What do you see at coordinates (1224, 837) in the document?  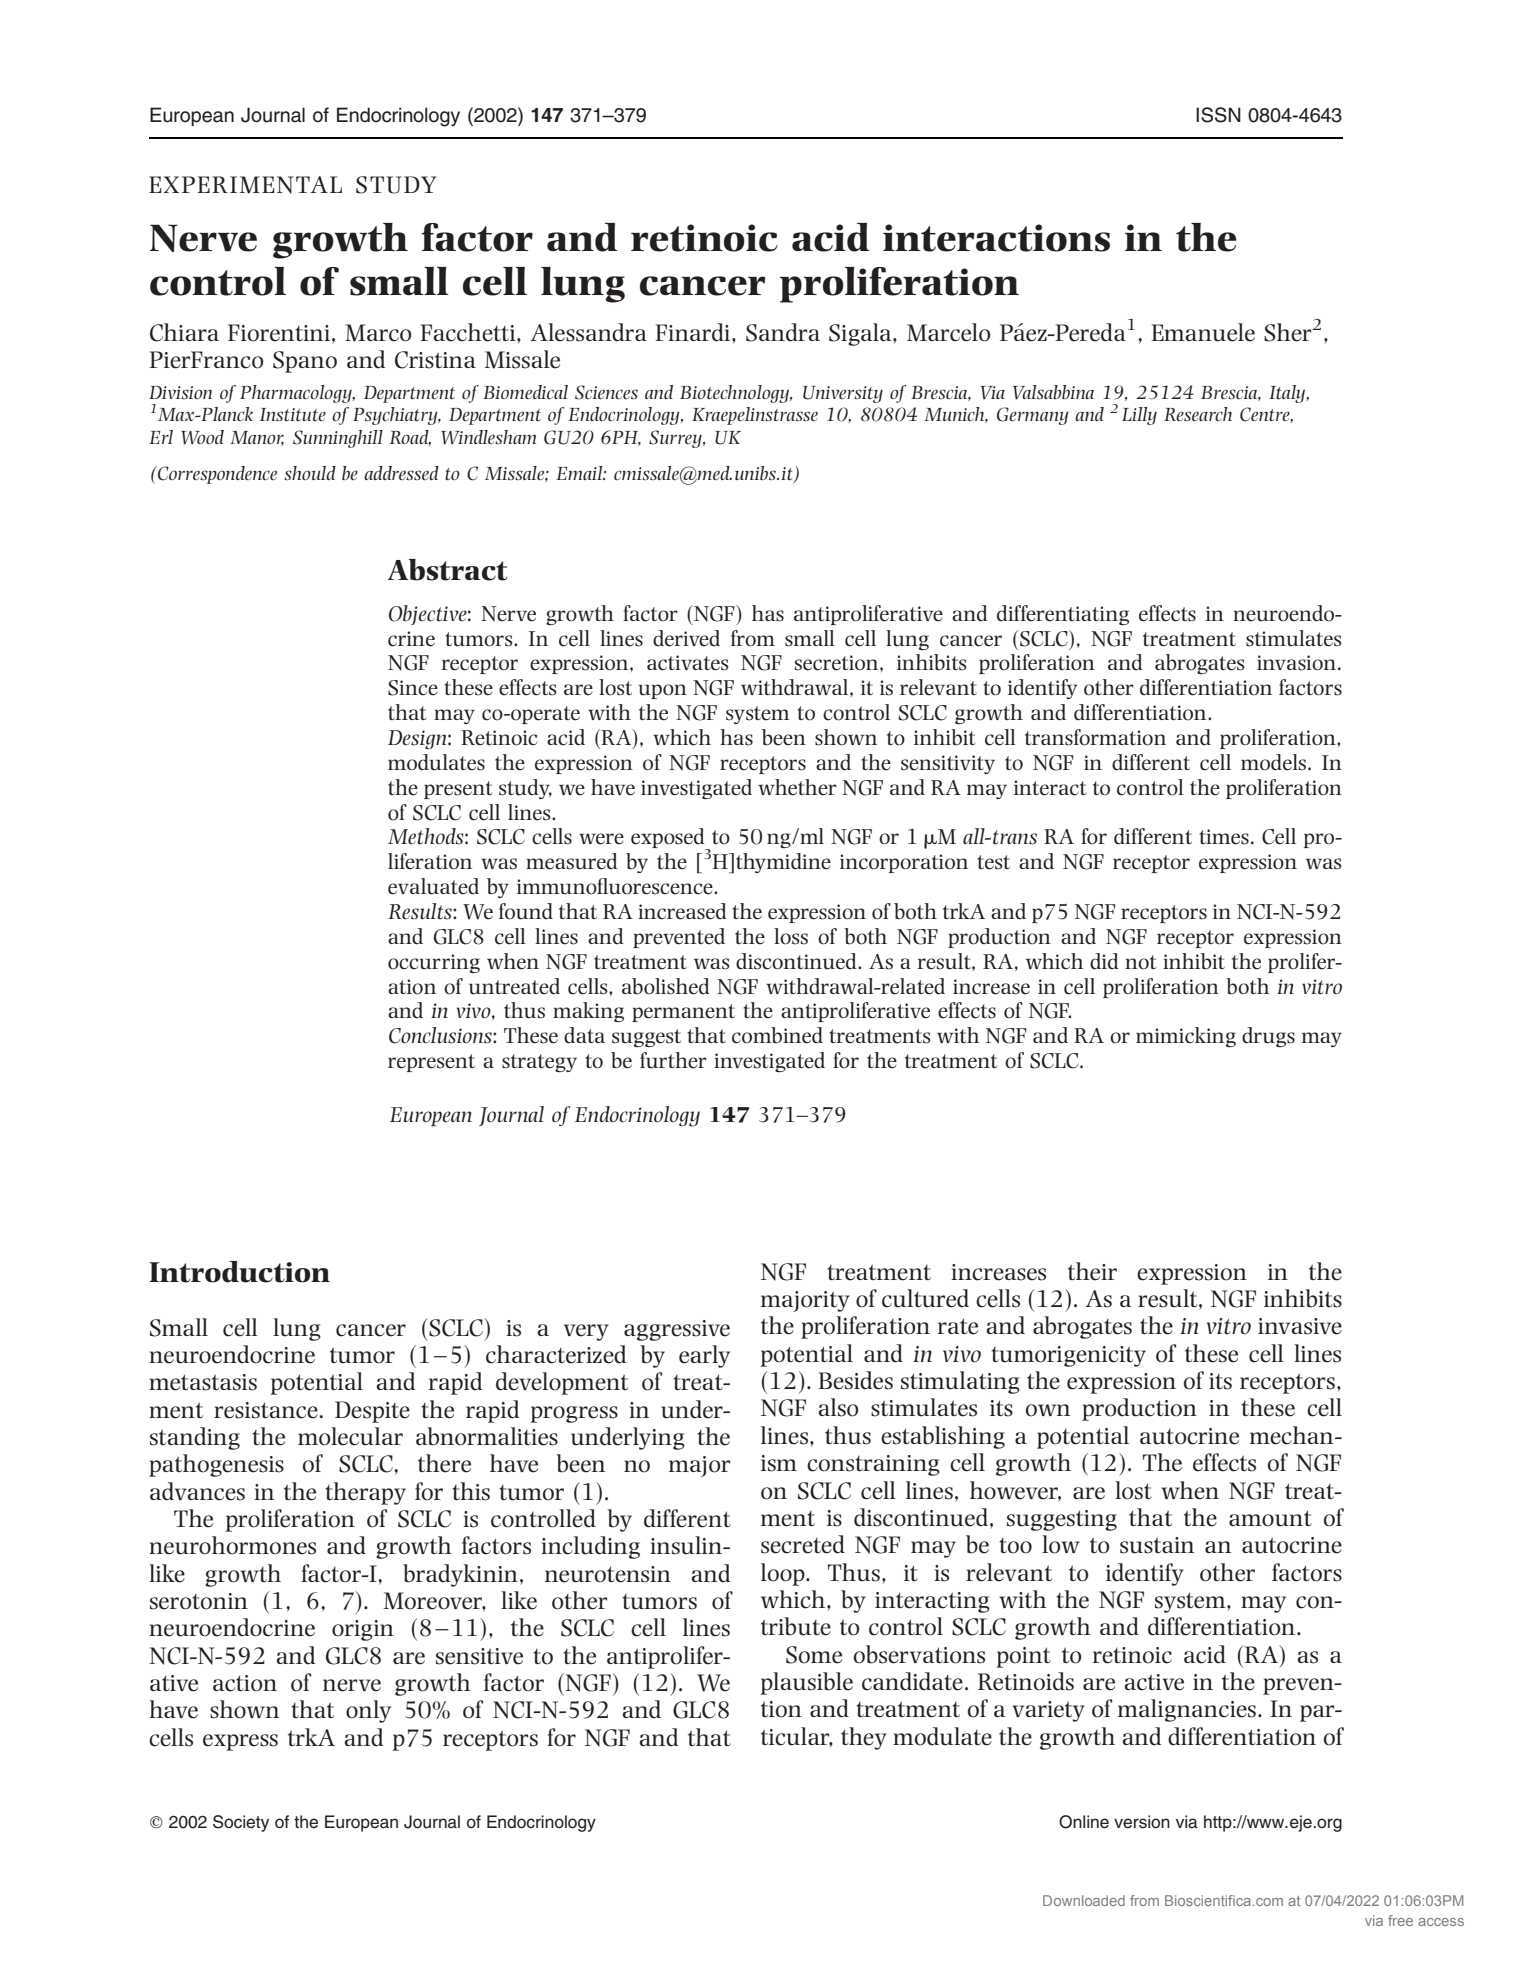 I see `times` at bounding box center [1224, 837].
